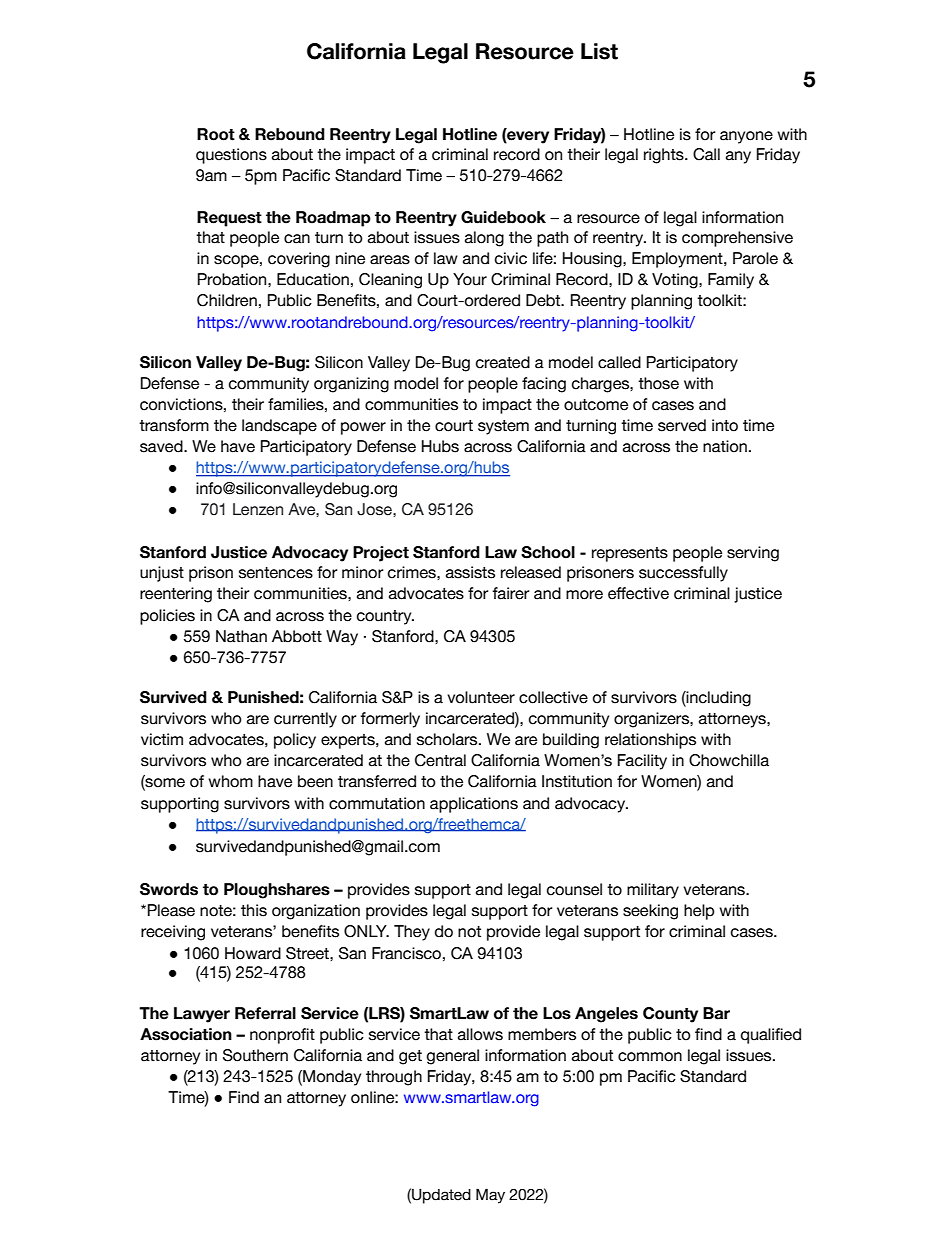 Image resolution: width=952 pixels, height=1233 pixels. Describe the element at coordinates (231, 156) in the image. I see `questions` at that location.
